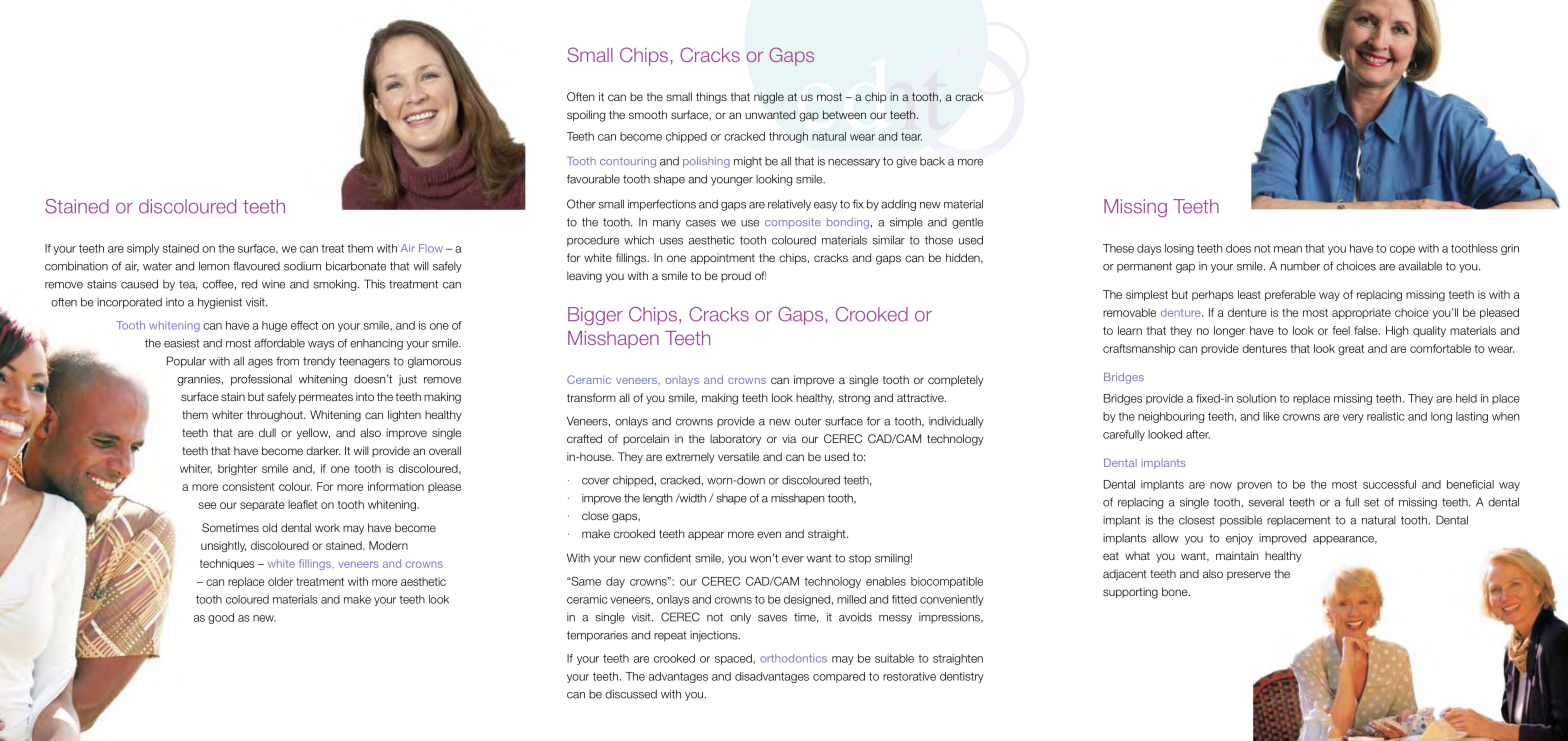 The width and height of the screenshot is (1568, 741). What do you see at coordinates (227, 564) in the screenshot?
I see `techniques` at bounding box center [227, 564].
